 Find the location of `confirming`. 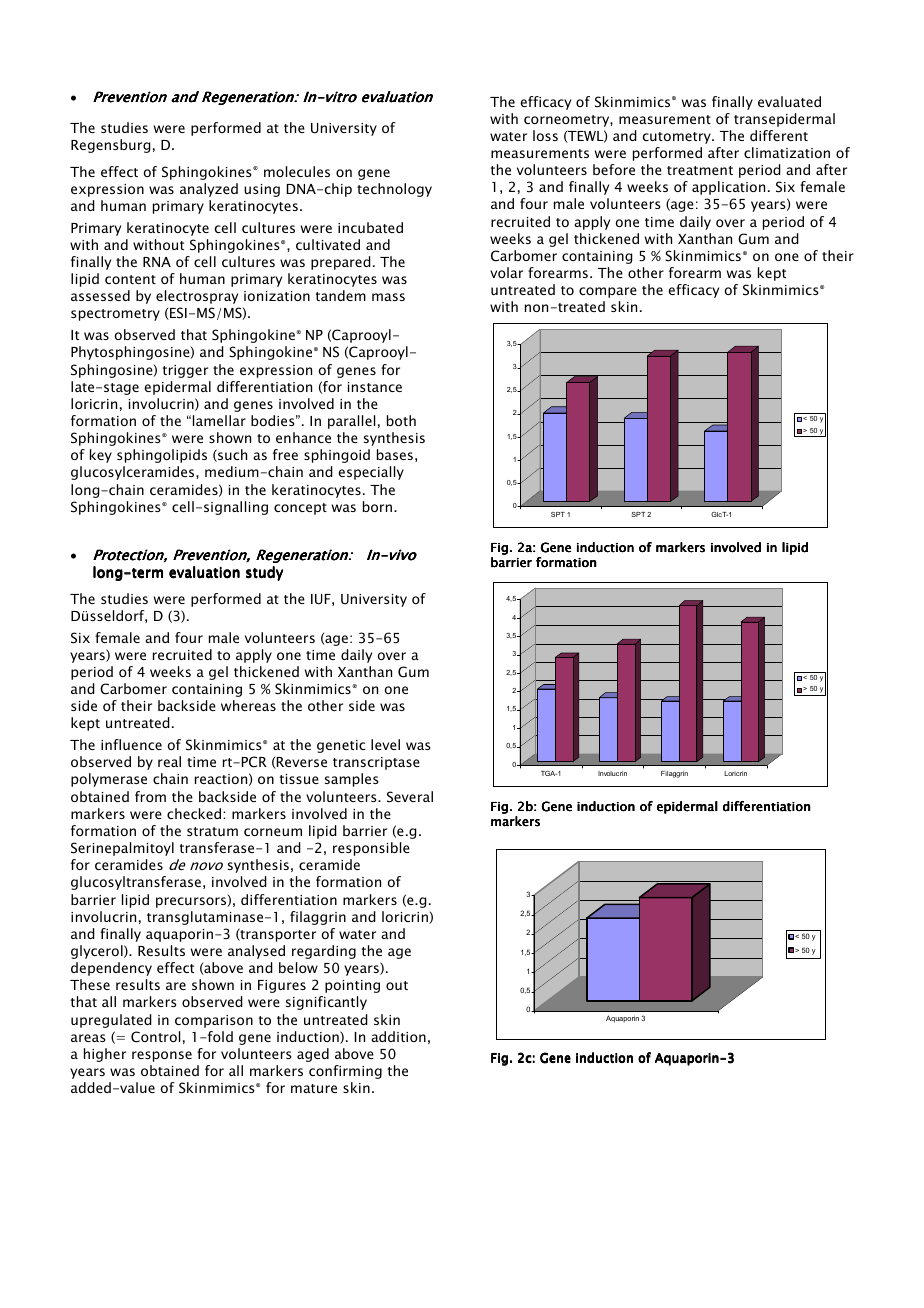

confirming is located at coordinates (345, 1072).
